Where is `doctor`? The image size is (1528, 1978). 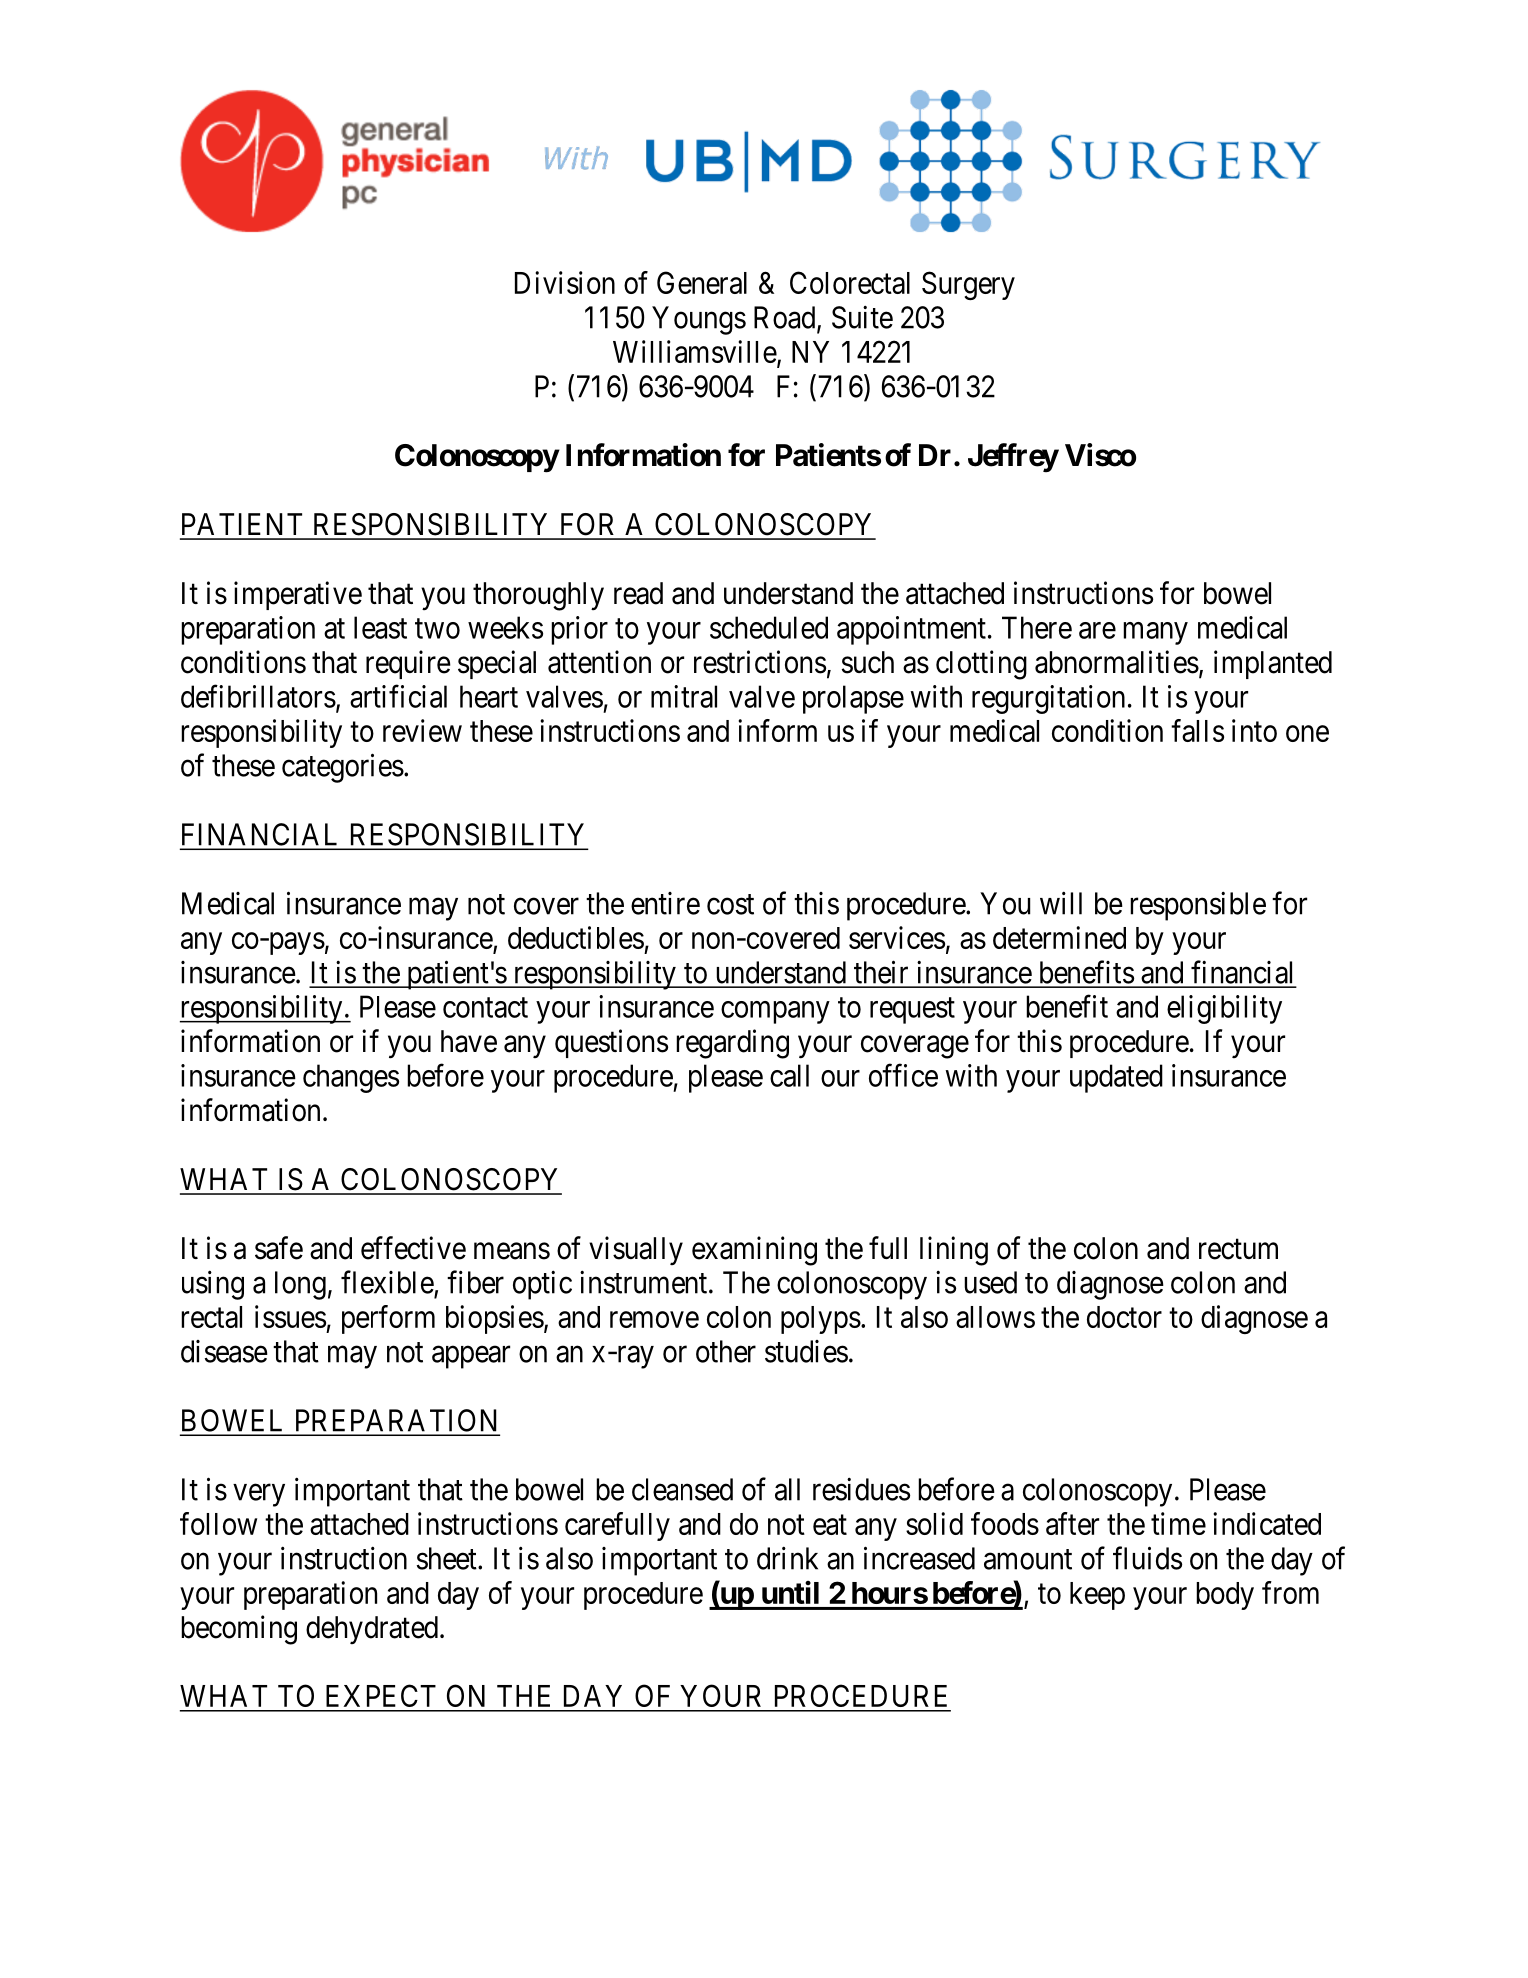
doctor is located at coordinates (1124, 1317).
